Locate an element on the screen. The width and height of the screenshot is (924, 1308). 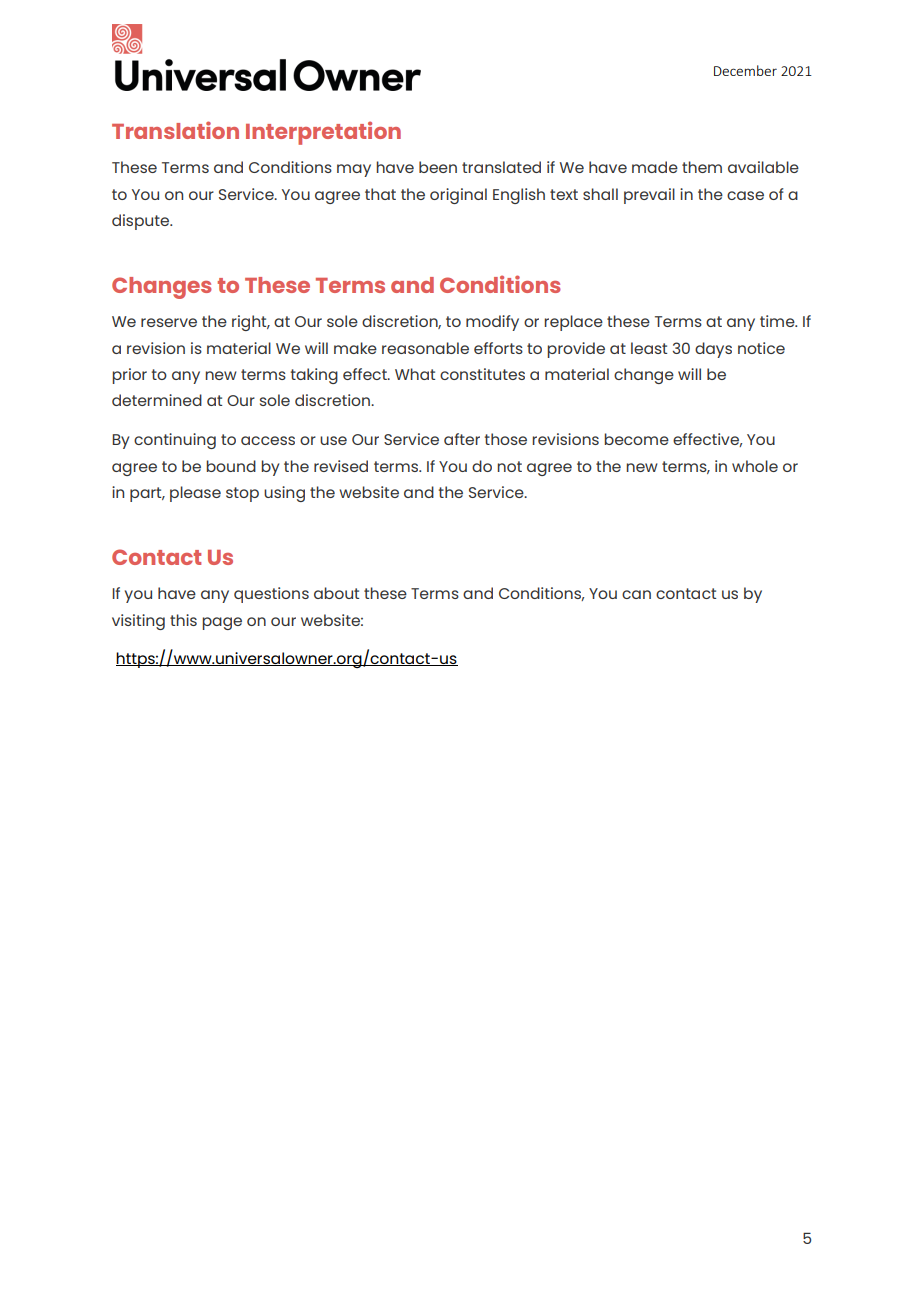
this is located at coordinates (183, 620).
